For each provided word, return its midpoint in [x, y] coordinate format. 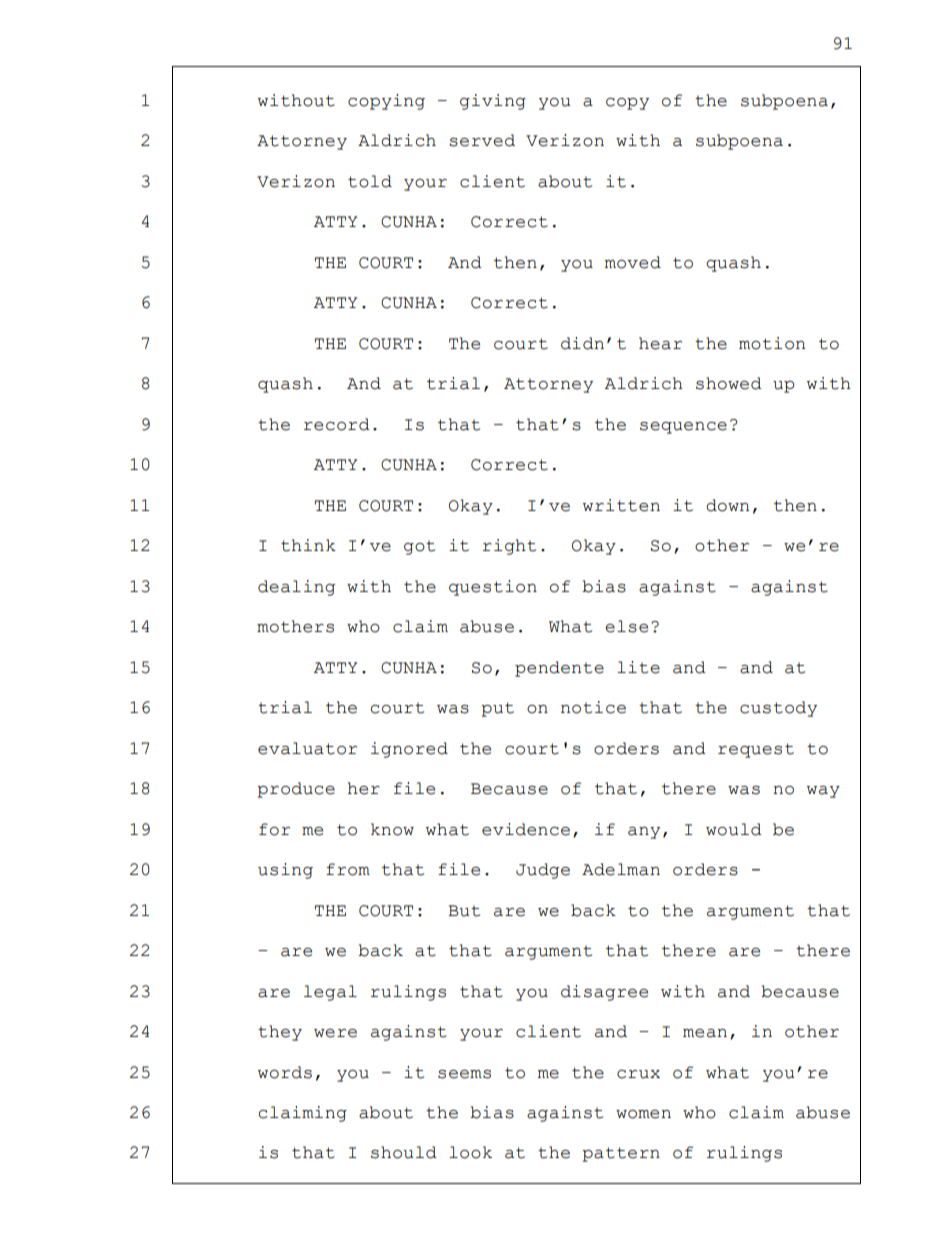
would [734, 829]
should [404, 1152]
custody [778, 709]
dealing [296, 588]
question [493, 588]
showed [729, 383]
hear [660, 343]
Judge [543, 871]
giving [493, 102]
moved [633, 262]
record [337, 424]
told [370, 181]
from [348, 869]
